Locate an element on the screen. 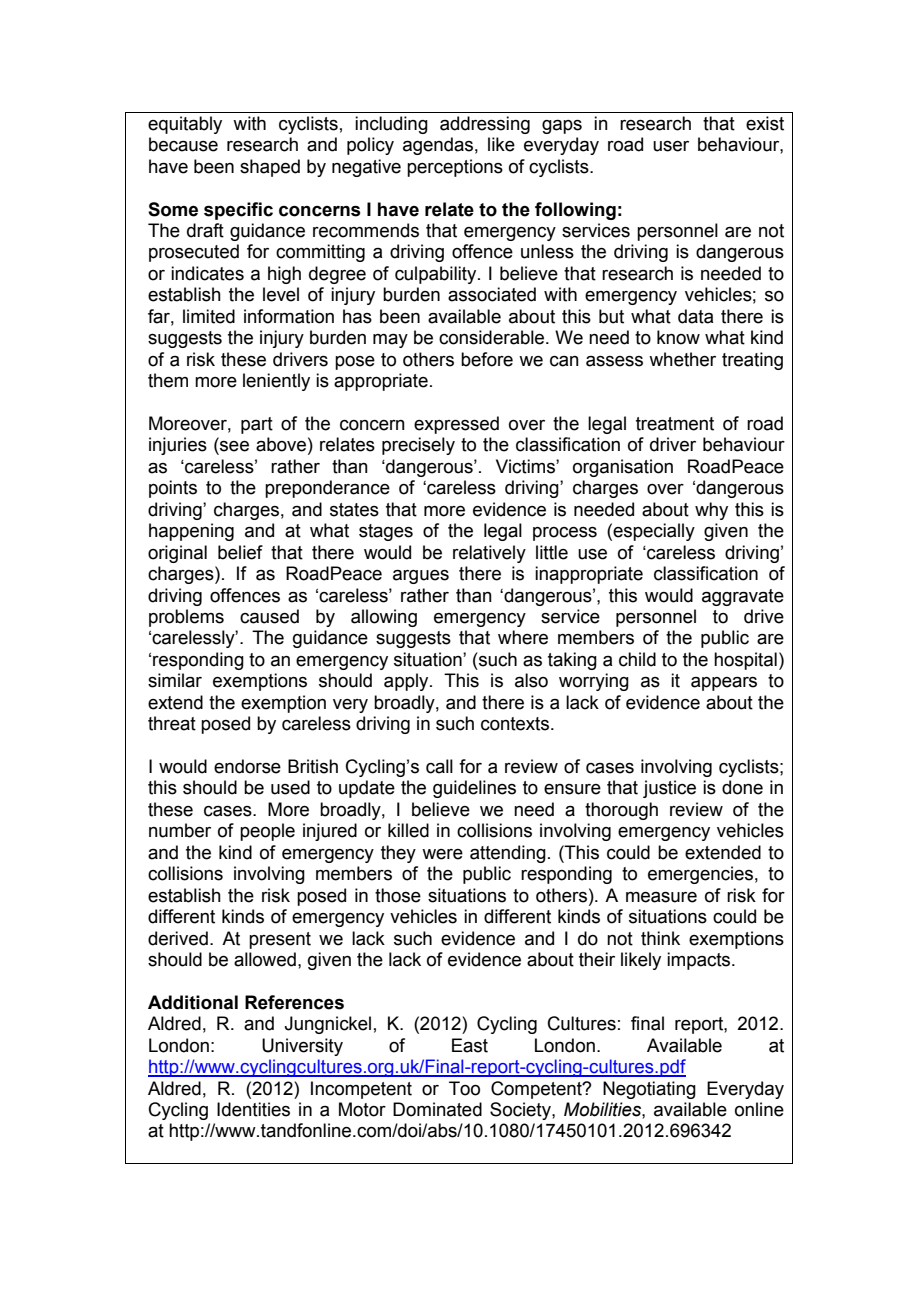  Negotiating is located at coordinates (649, 1090).
